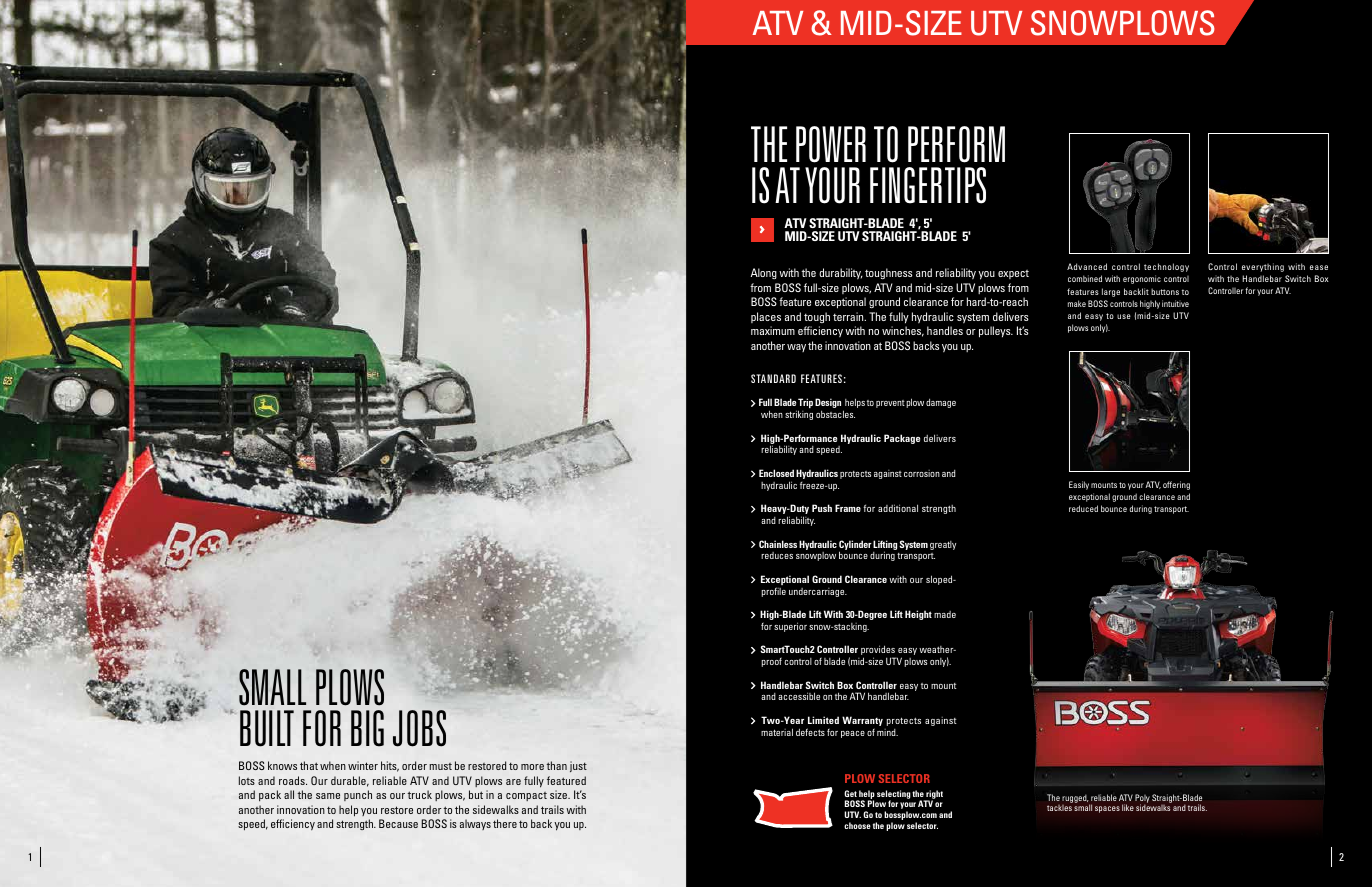 The width and height of the screenshot is (1372, 887). I want to click on Enclosed, so click(776, 473).
